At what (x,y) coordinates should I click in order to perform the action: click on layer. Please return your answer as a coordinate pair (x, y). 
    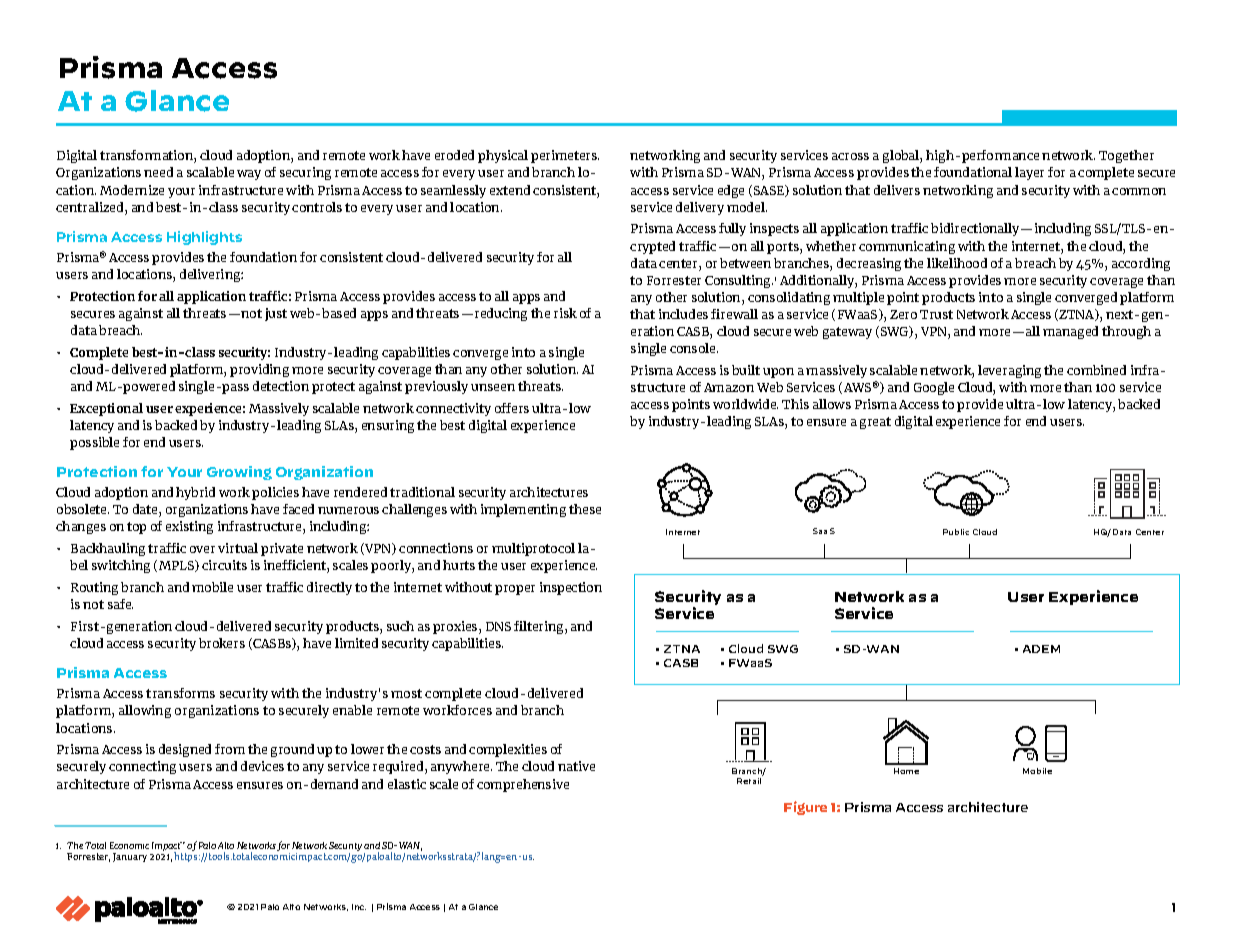
    Looking at the image, I should click on (1029, 173).
